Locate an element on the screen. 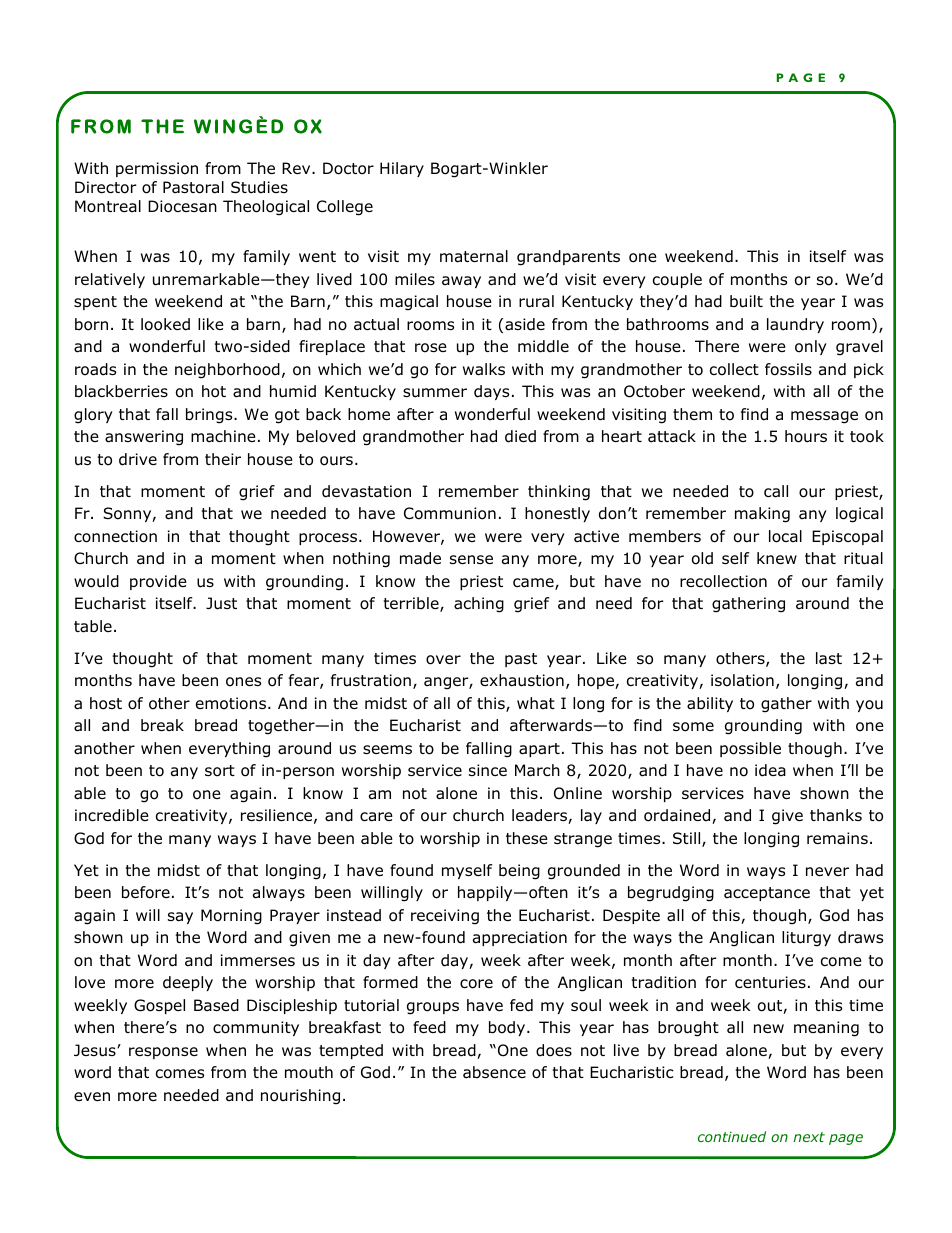 This screenshot has width=952, height=1233. couple is located at coordinates (677, 280).
